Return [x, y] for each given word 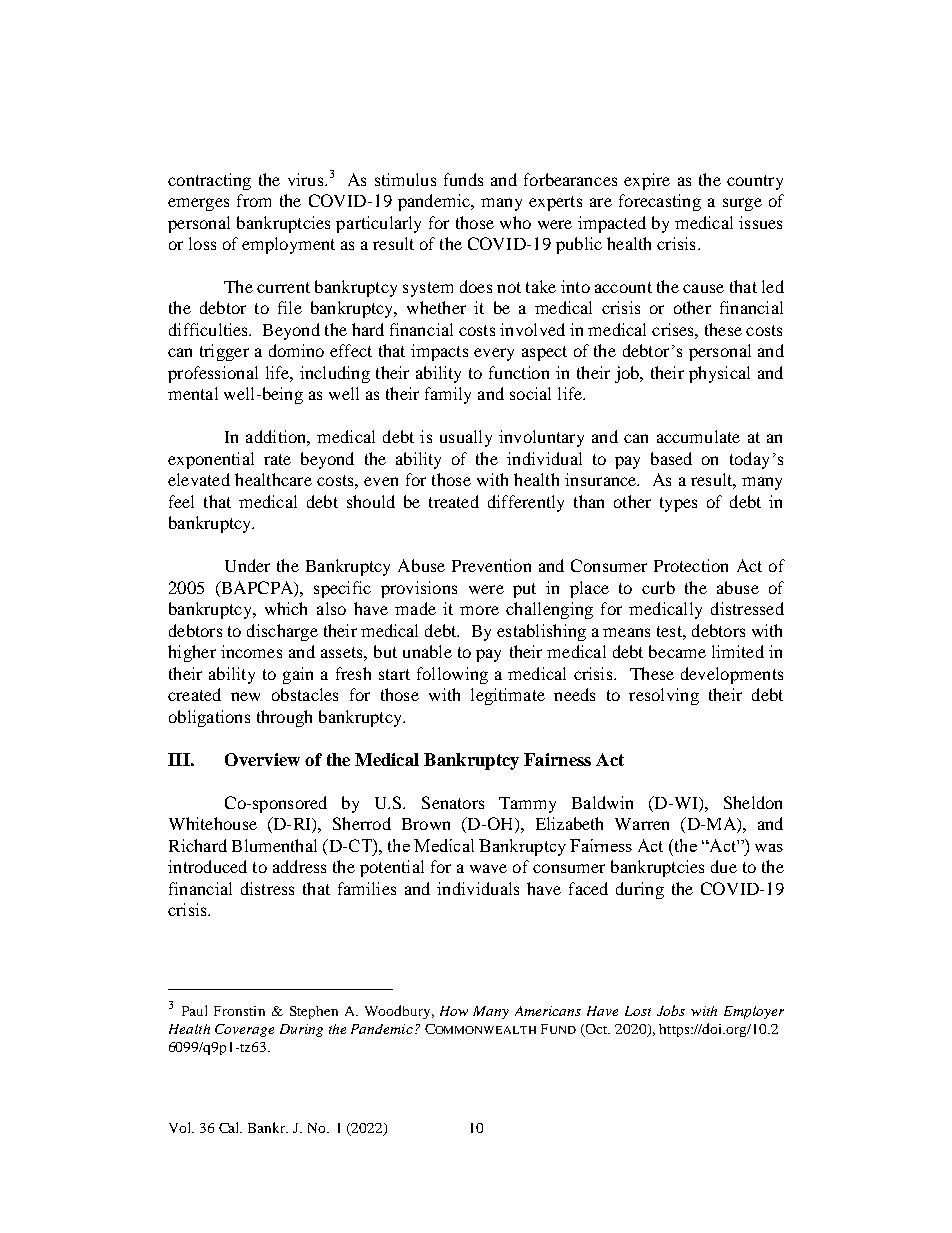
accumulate [698, 436]
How [454, 1011]
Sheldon [753, 802]
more [479, 610]
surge [742, 204]
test [670, 631]
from [254, 200]
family [448, 395]
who [515, 222]
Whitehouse [213, 823]
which [286, 608]
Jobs [671, 1010]
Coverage [244, 1030]
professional [213, 374]
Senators [453, 802]
